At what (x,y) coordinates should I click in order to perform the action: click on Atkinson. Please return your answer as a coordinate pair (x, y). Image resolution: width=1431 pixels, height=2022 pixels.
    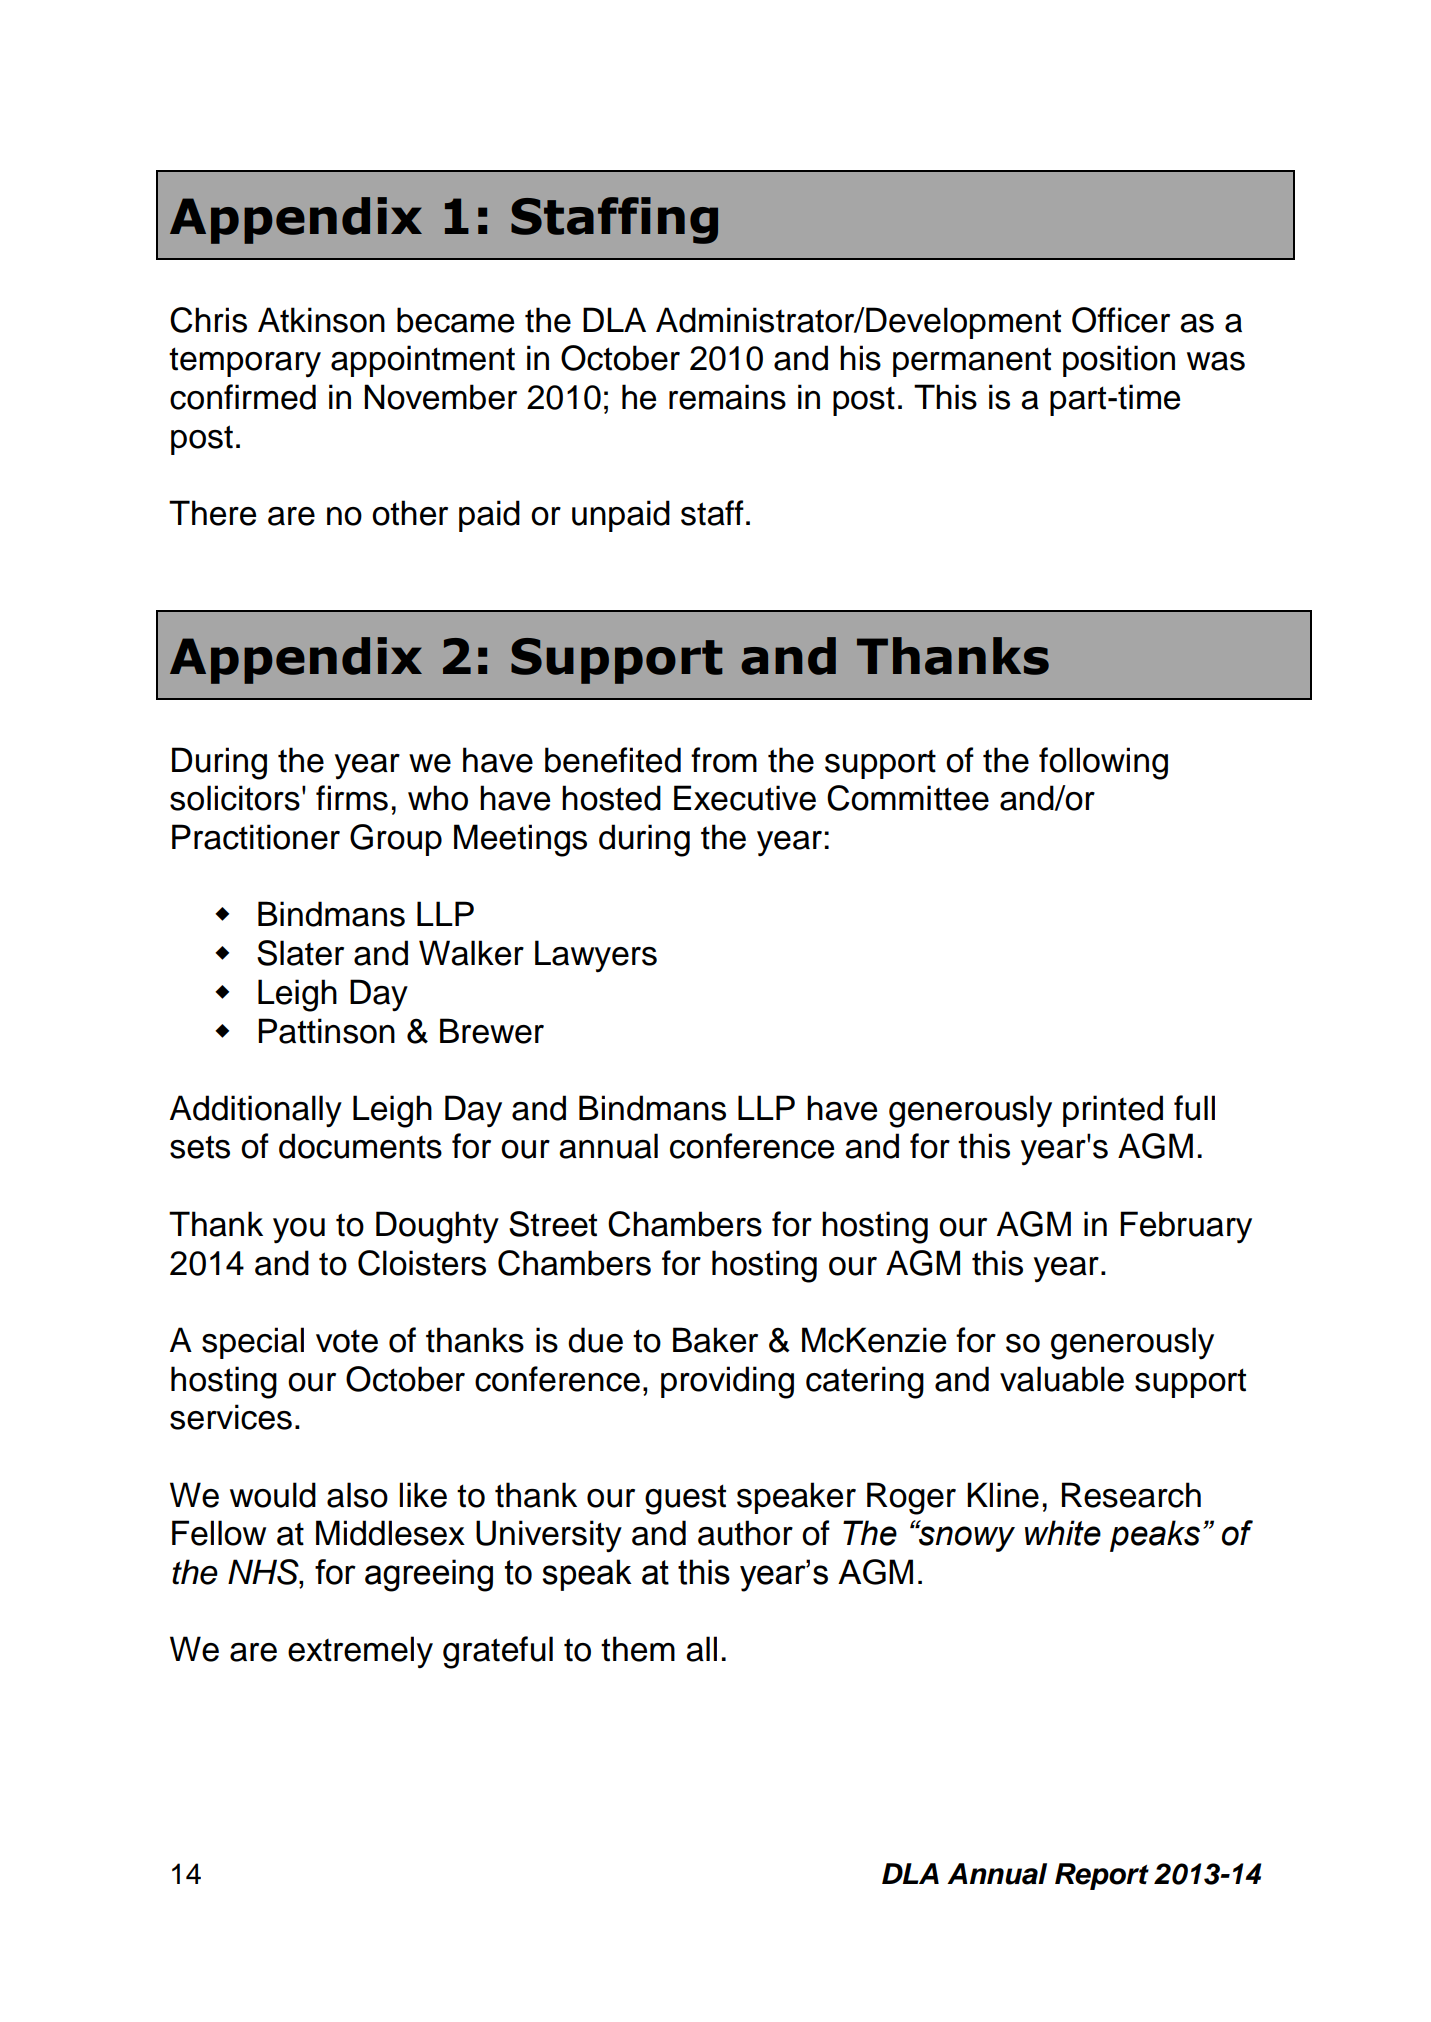
    Looking at the image, I should click on (321, 320).
